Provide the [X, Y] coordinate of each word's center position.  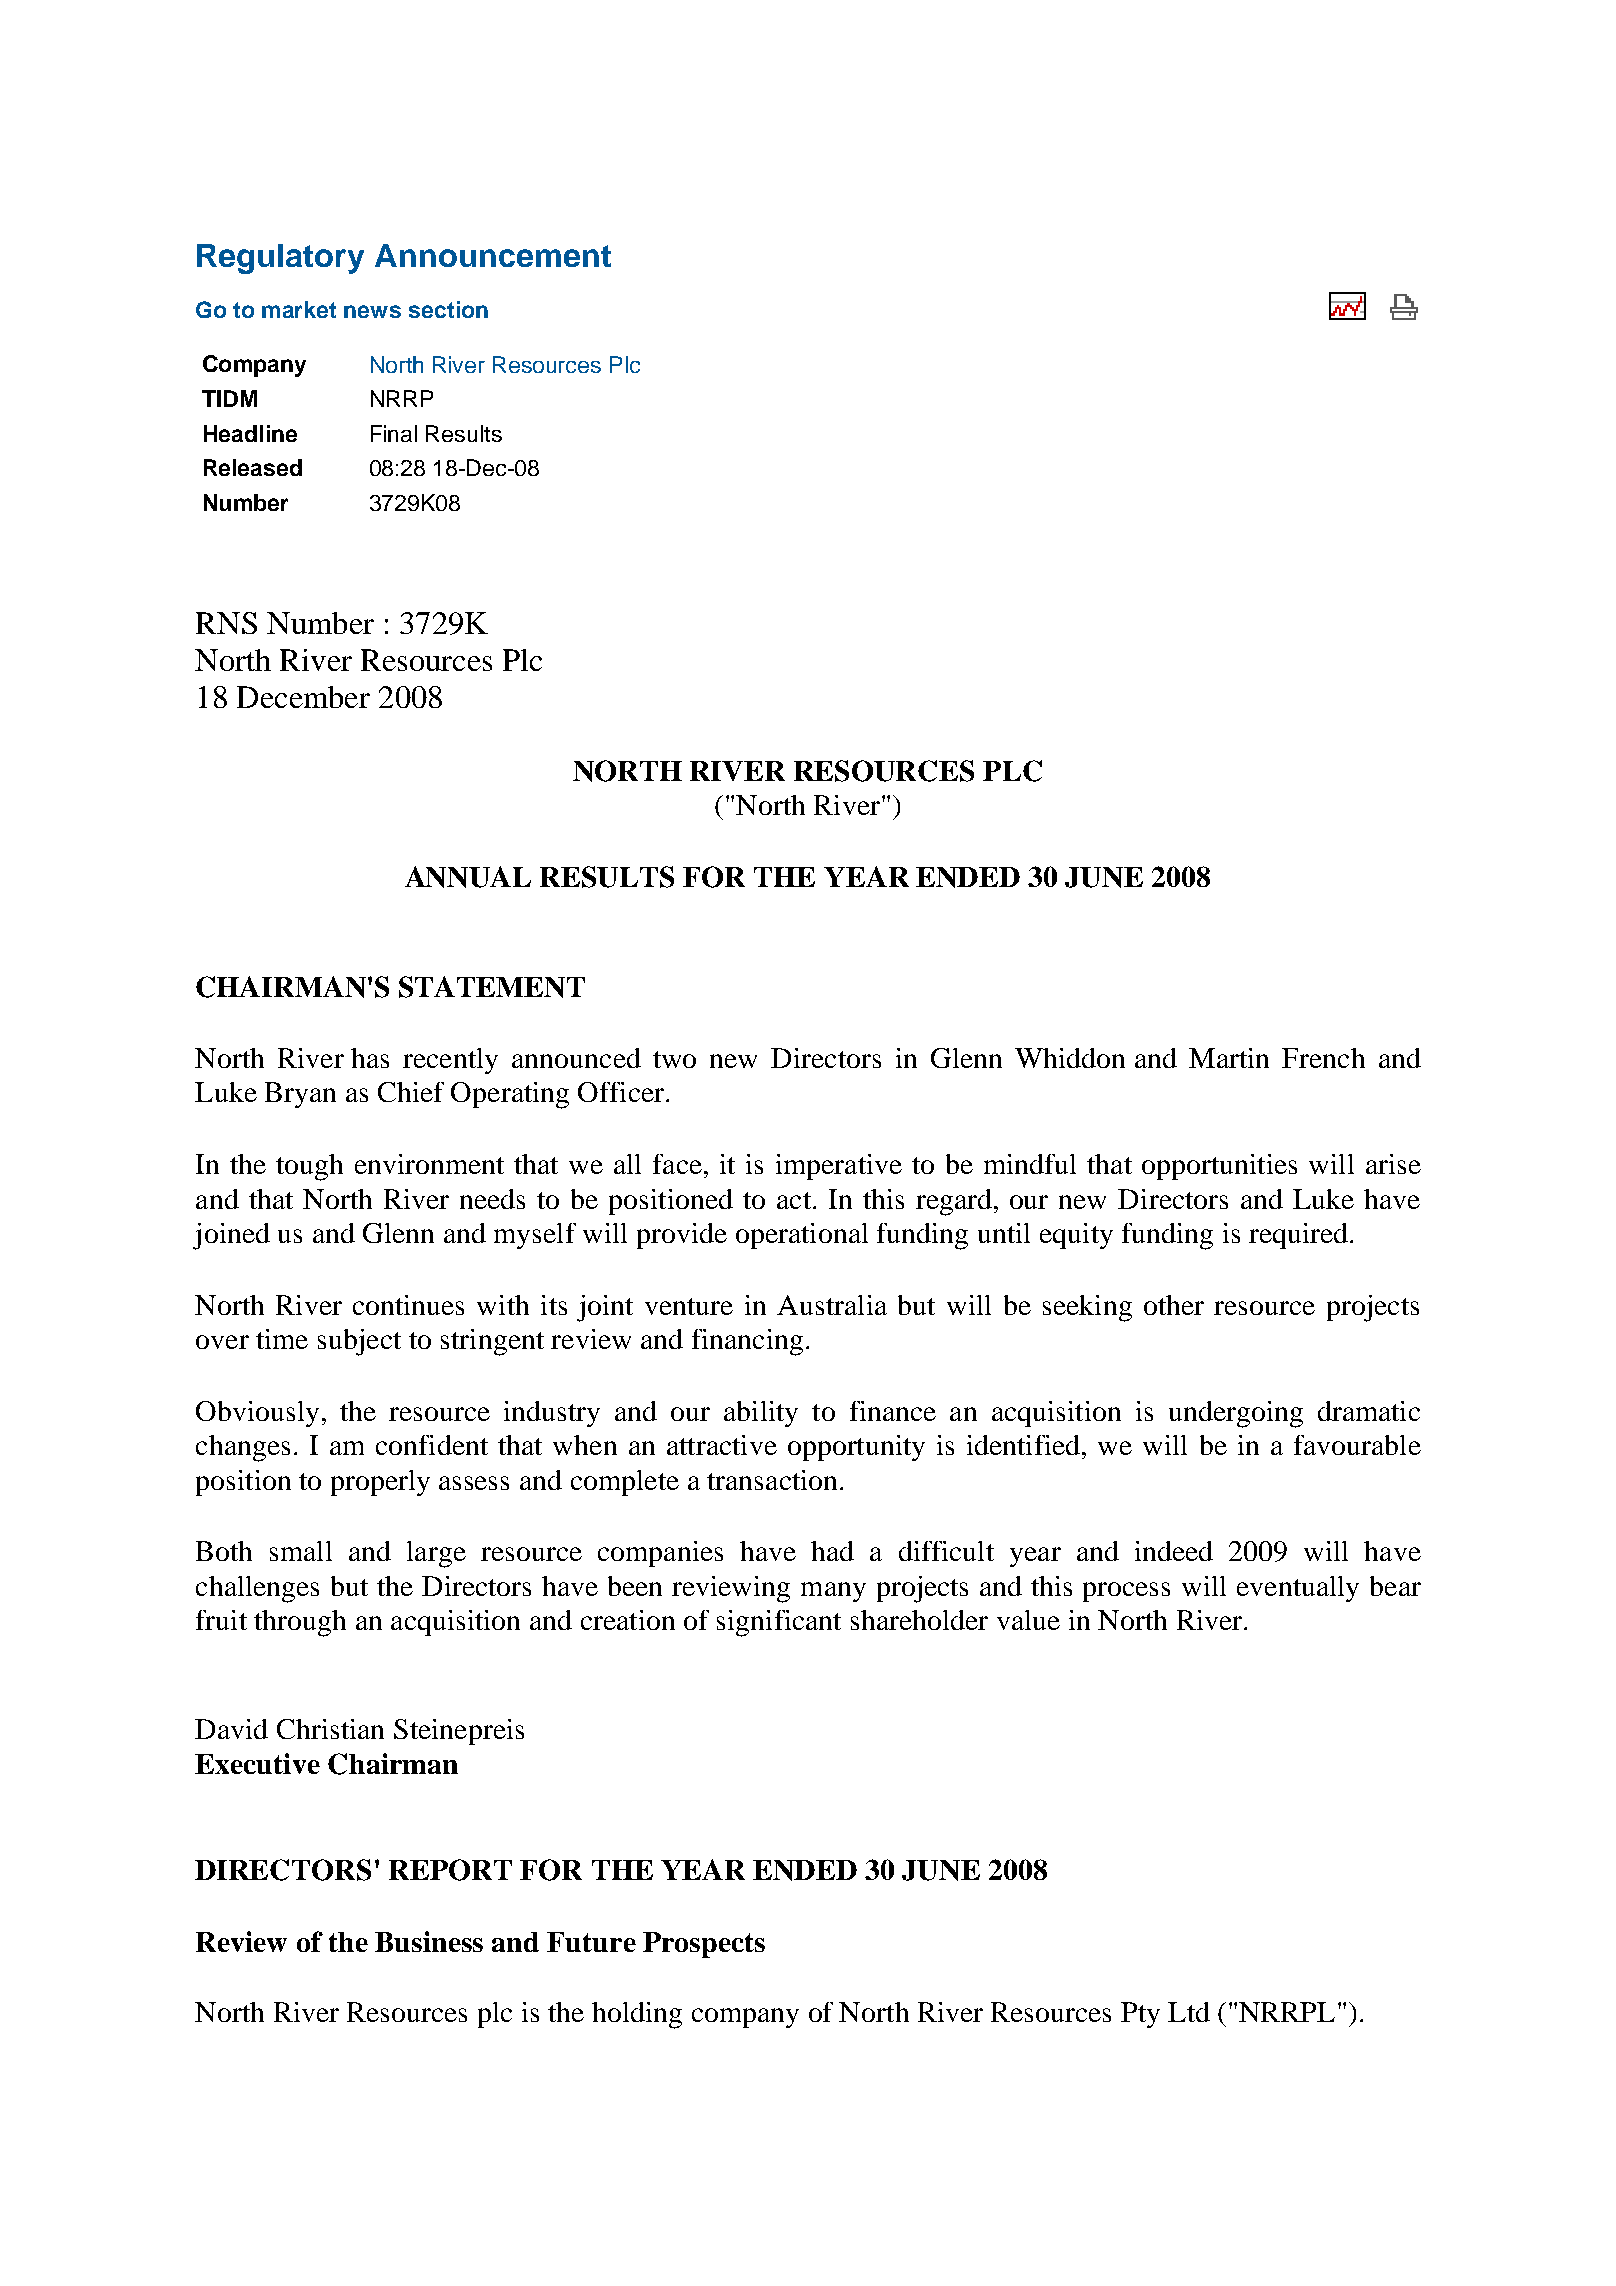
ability [761, 1414]
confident [432, 1445]
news [372, 311]
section [448, 309]
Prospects [704, 1945]
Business [429, 1941]
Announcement [493, 255]
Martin [1229, 1058]
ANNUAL [468, 877]
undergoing [1236, 1414]
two [674, 1059]
